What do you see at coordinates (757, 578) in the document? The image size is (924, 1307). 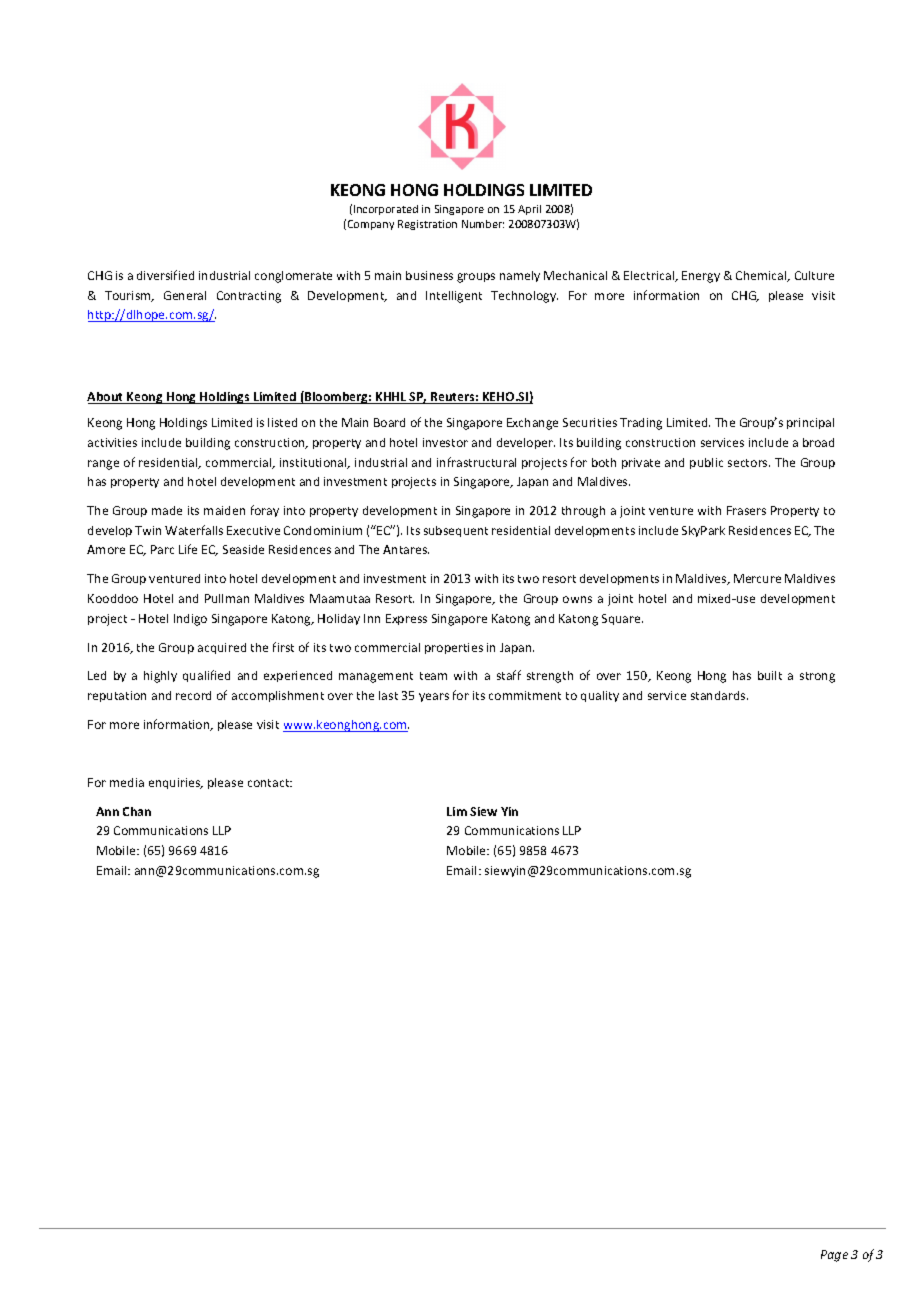 I see `Mercure` at bounding box center [757, 578].
